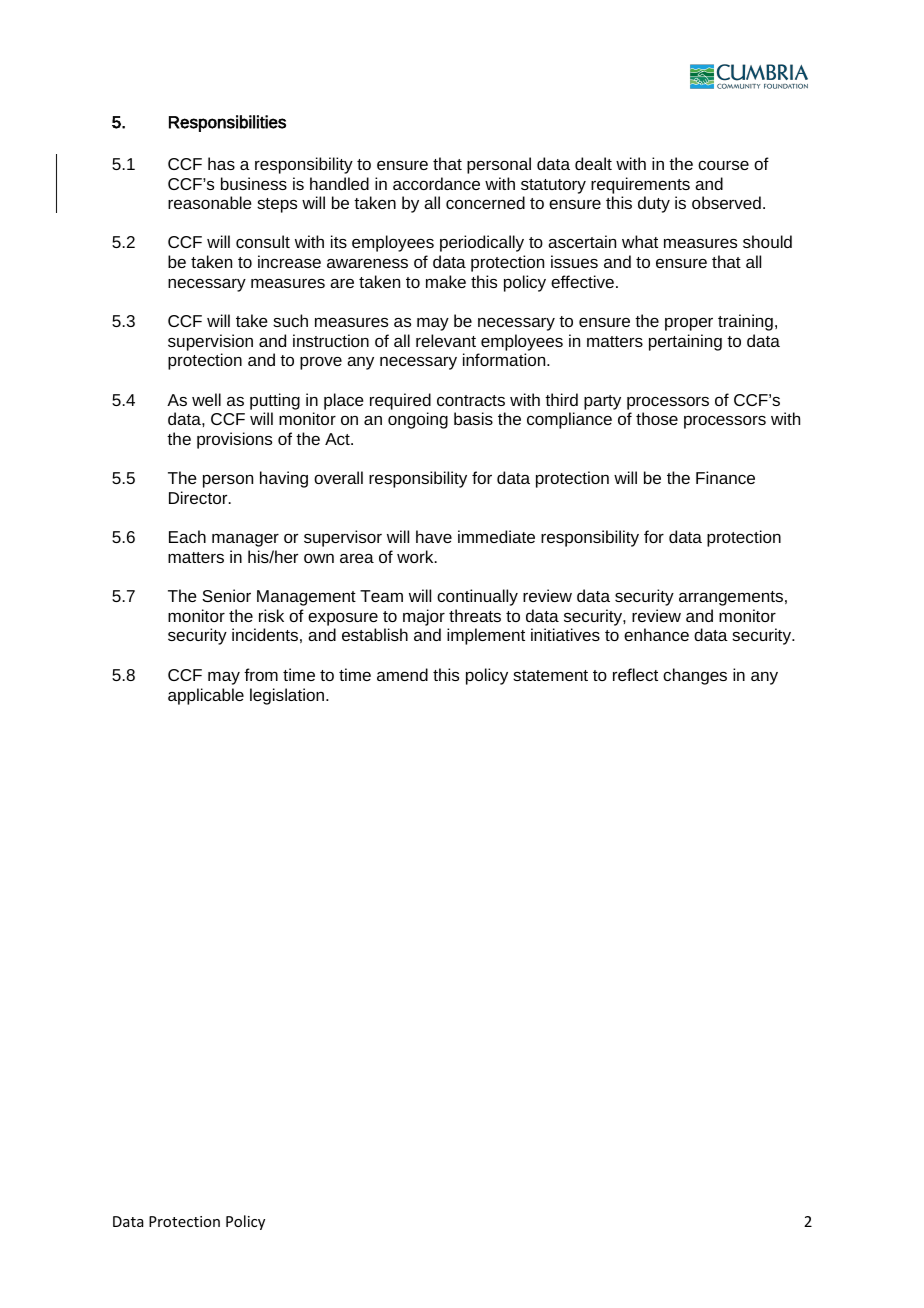 The width and height of the document is (924, 1308). I want to click on basis, so click(473, 418).
